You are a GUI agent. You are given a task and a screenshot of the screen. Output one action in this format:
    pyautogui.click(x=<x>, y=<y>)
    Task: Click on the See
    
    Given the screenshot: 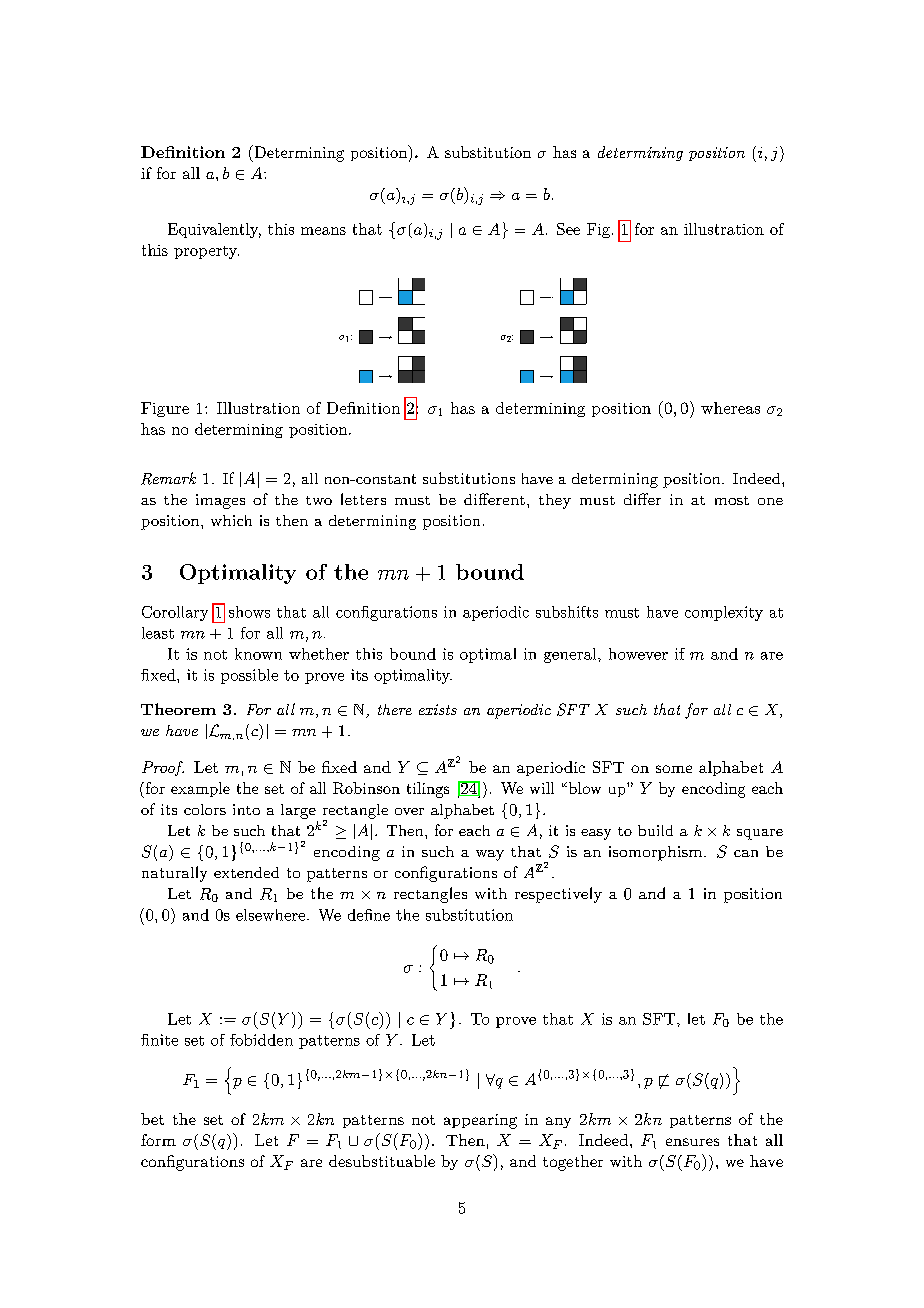 What is the action you would take?
    pyautogui.click(x=568, y=229)
